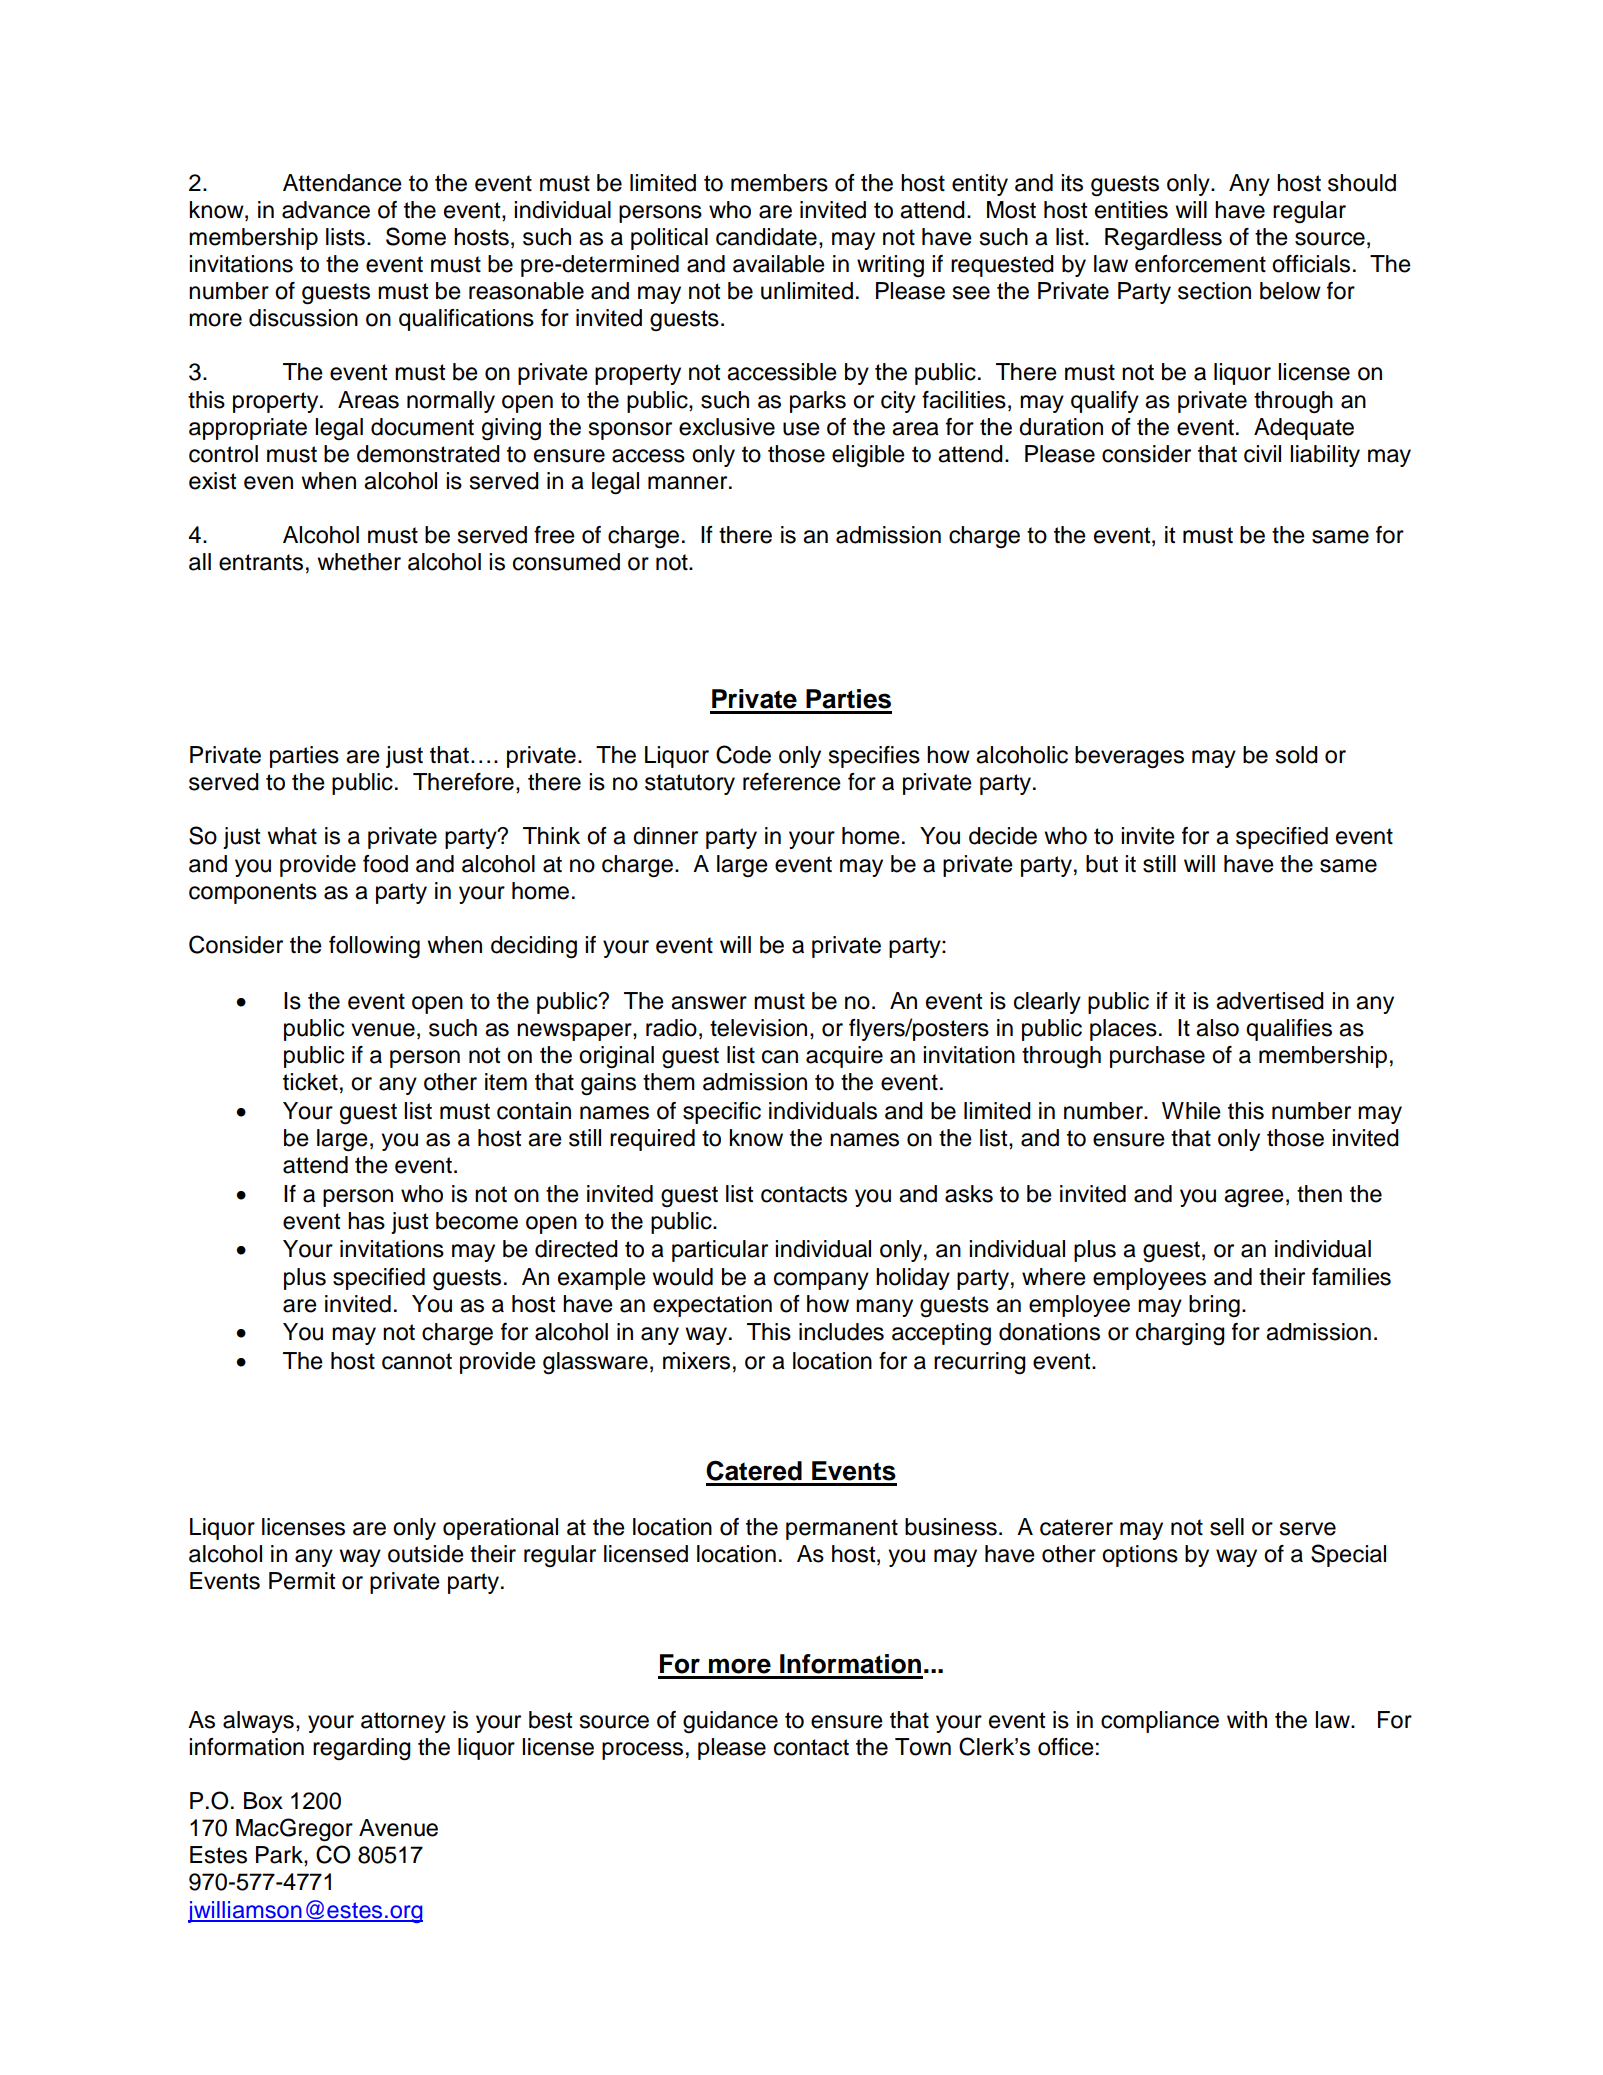  Describe the element at coordinates (1247, 1719) in the screenshot. I see `with` at that location.
